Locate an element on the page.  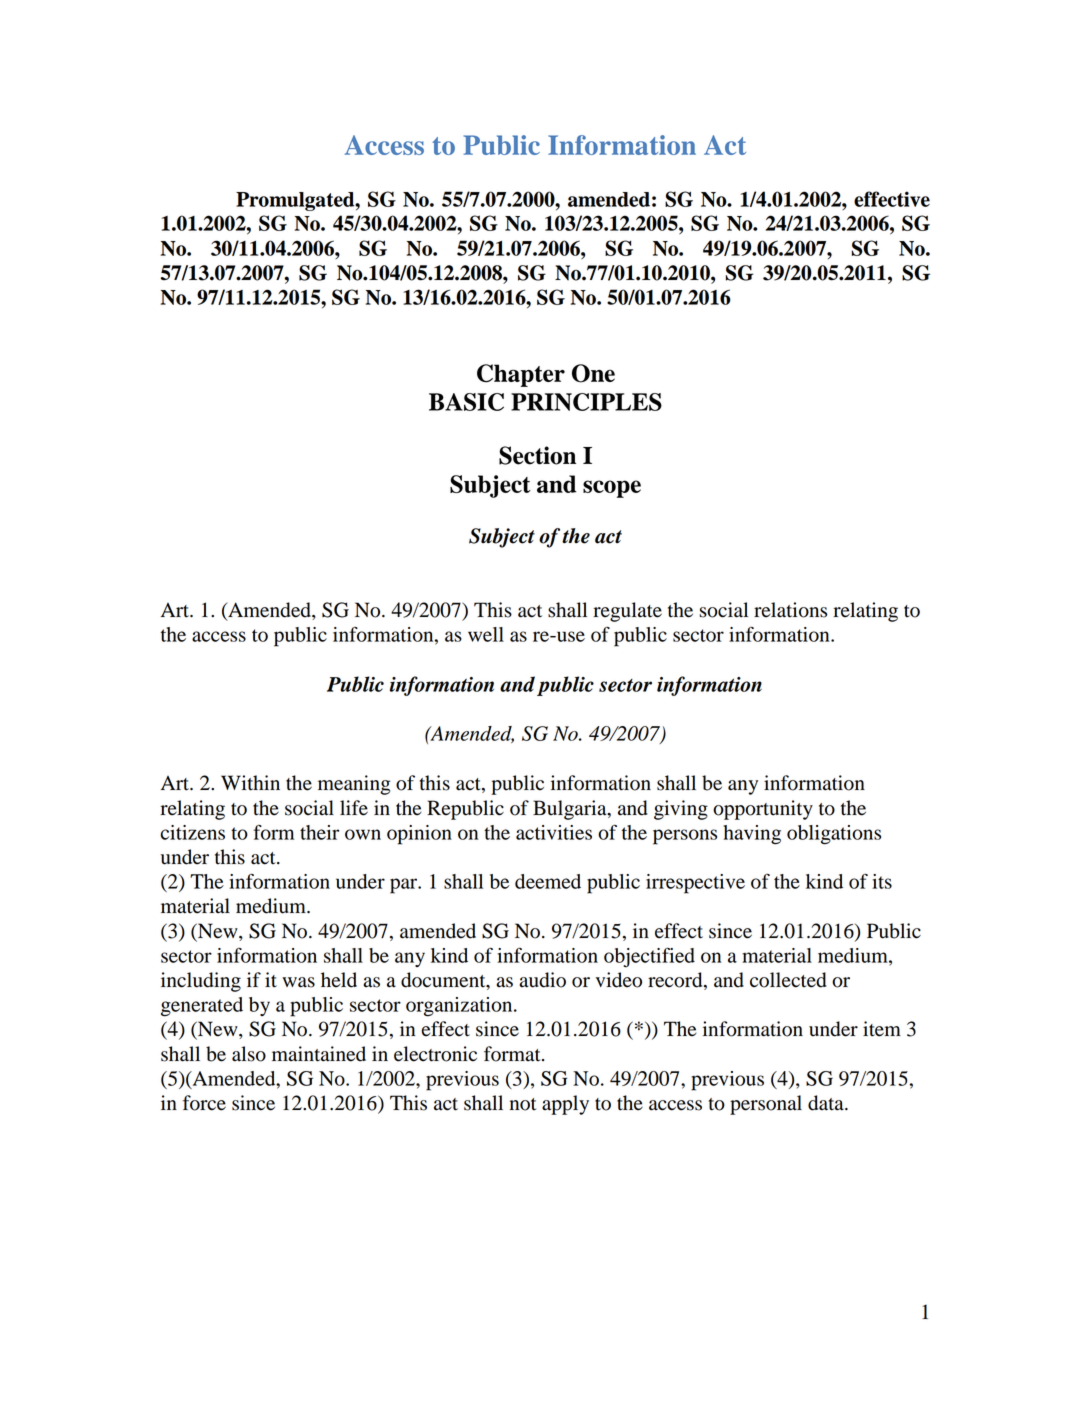
its is located at coordinates (882, 881).
